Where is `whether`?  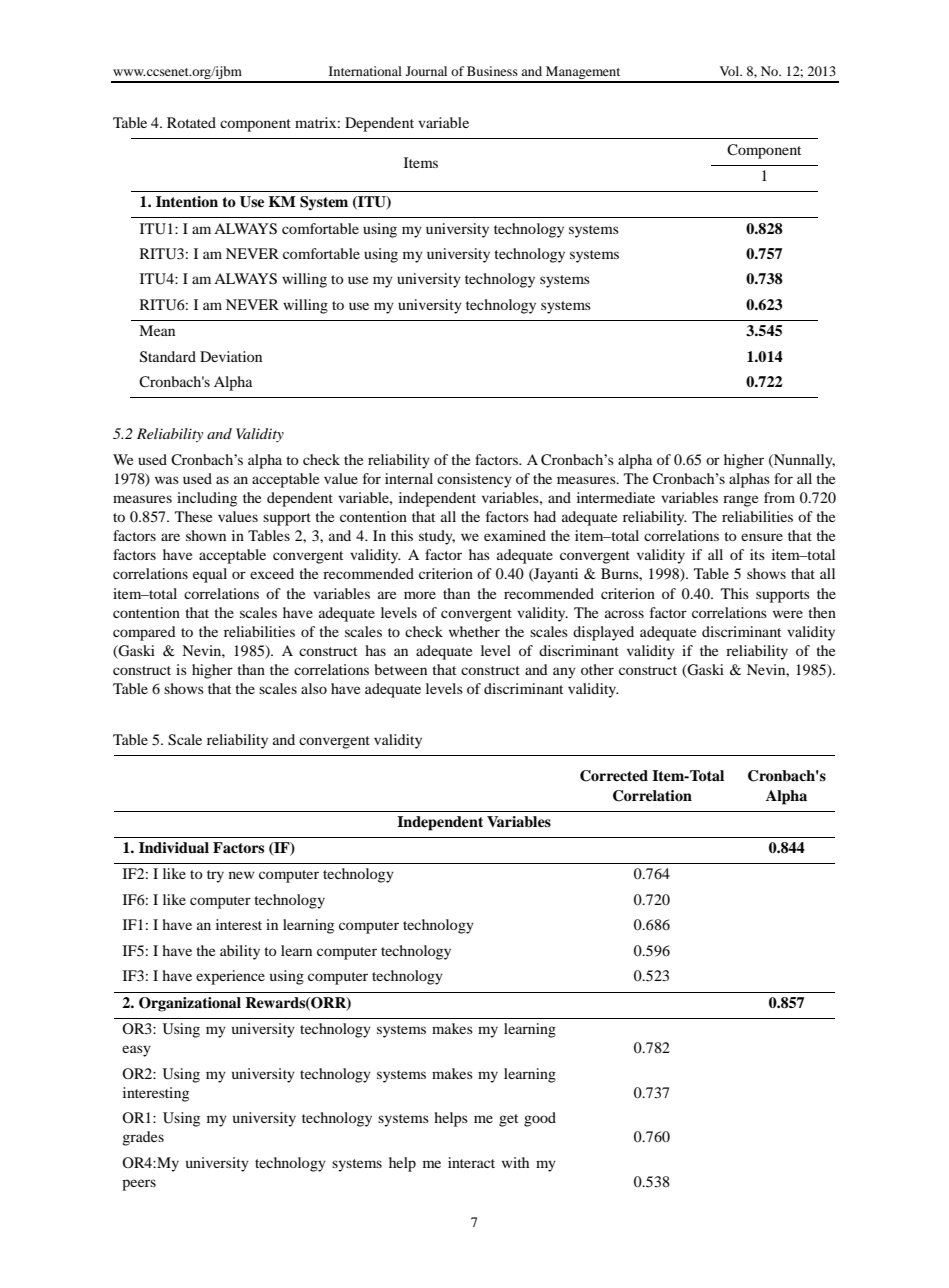 whether is located at coordinates (474, 631).
